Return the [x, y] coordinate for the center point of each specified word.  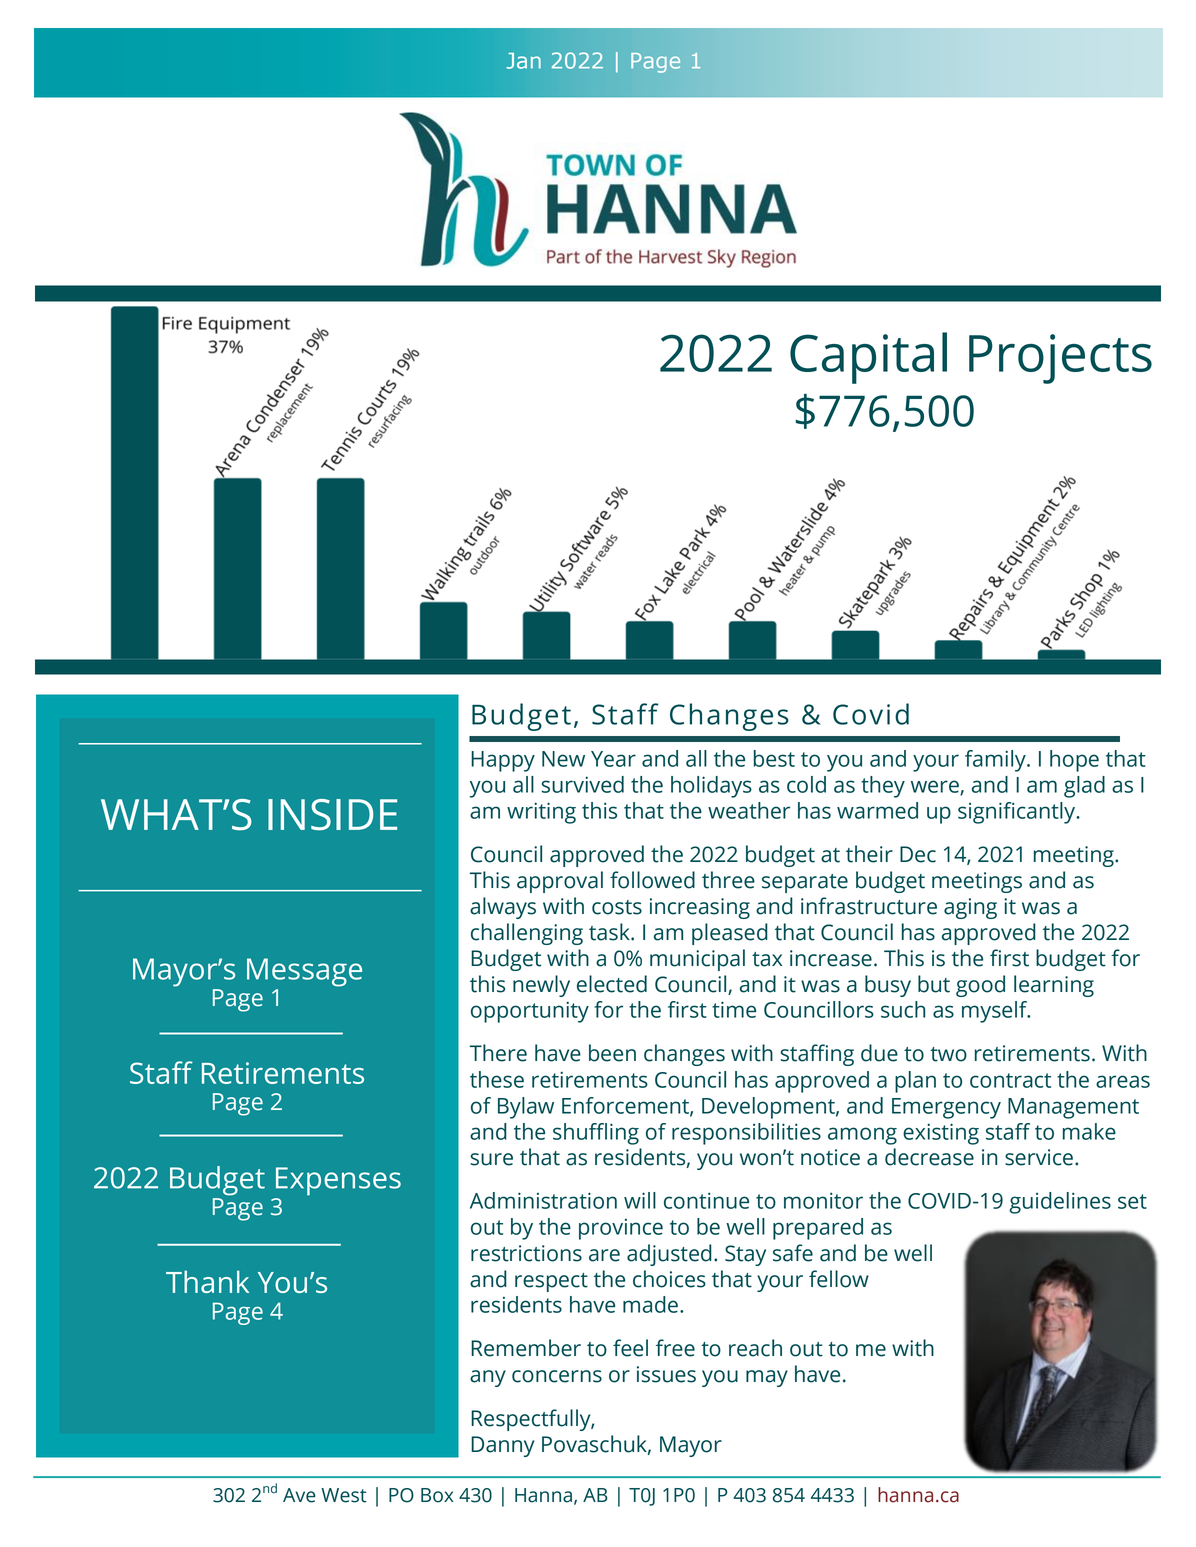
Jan [524, 61]
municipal [697, 960]
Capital [868, 358]
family [996, 761]
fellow [839, 1279]
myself [996, 1012]
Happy [503, 761]
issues [666, 1374]
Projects [1060, 359]
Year [613, 759]
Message [304, 972]
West [344, 1495]
